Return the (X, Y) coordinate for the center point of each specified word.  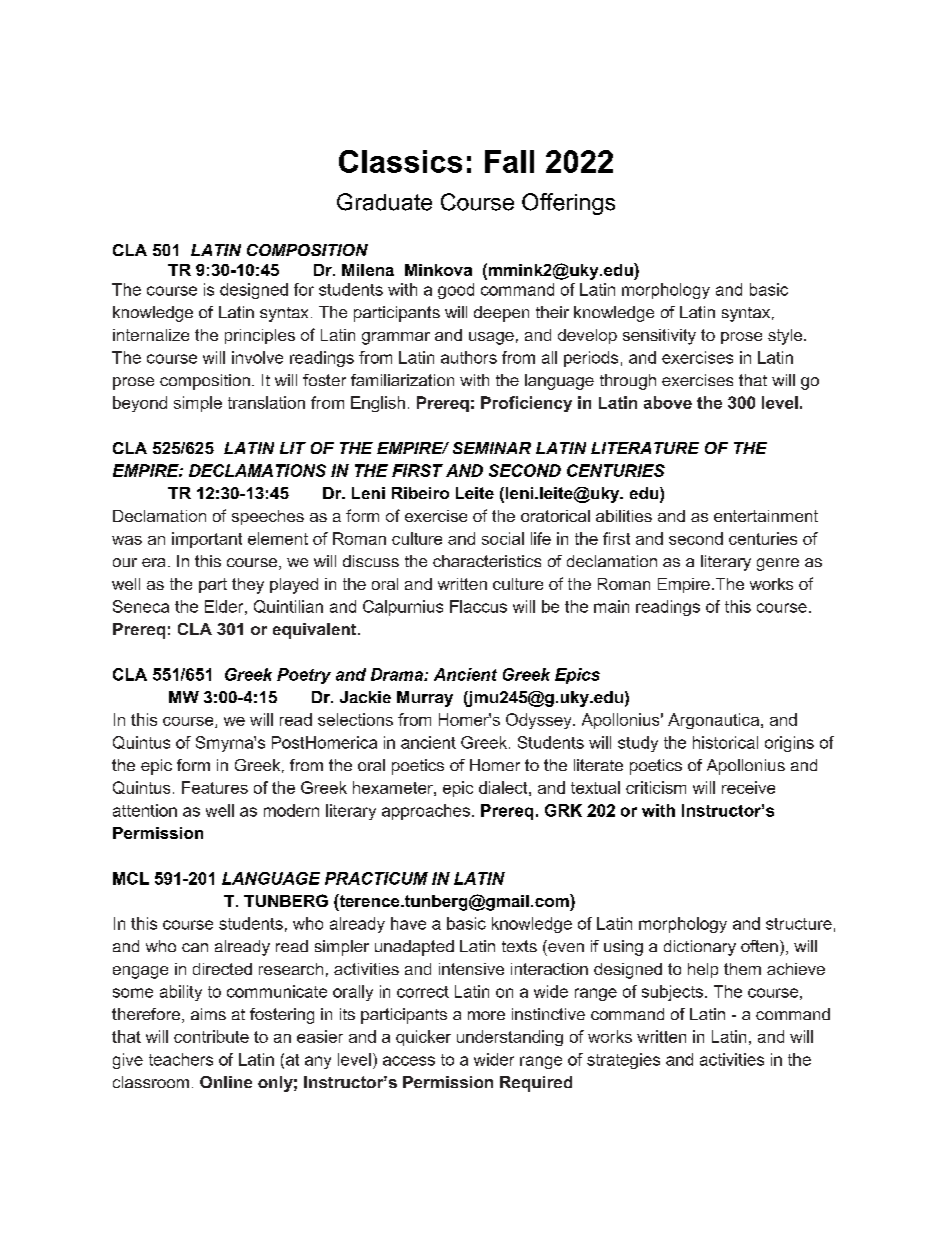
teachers (181, 1059)
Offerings (568, 204)
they (248, 586)
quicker (423, 1038)
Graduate (384, 202)
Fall (509, 161)
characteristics (487, 561)
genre (778, 564)
